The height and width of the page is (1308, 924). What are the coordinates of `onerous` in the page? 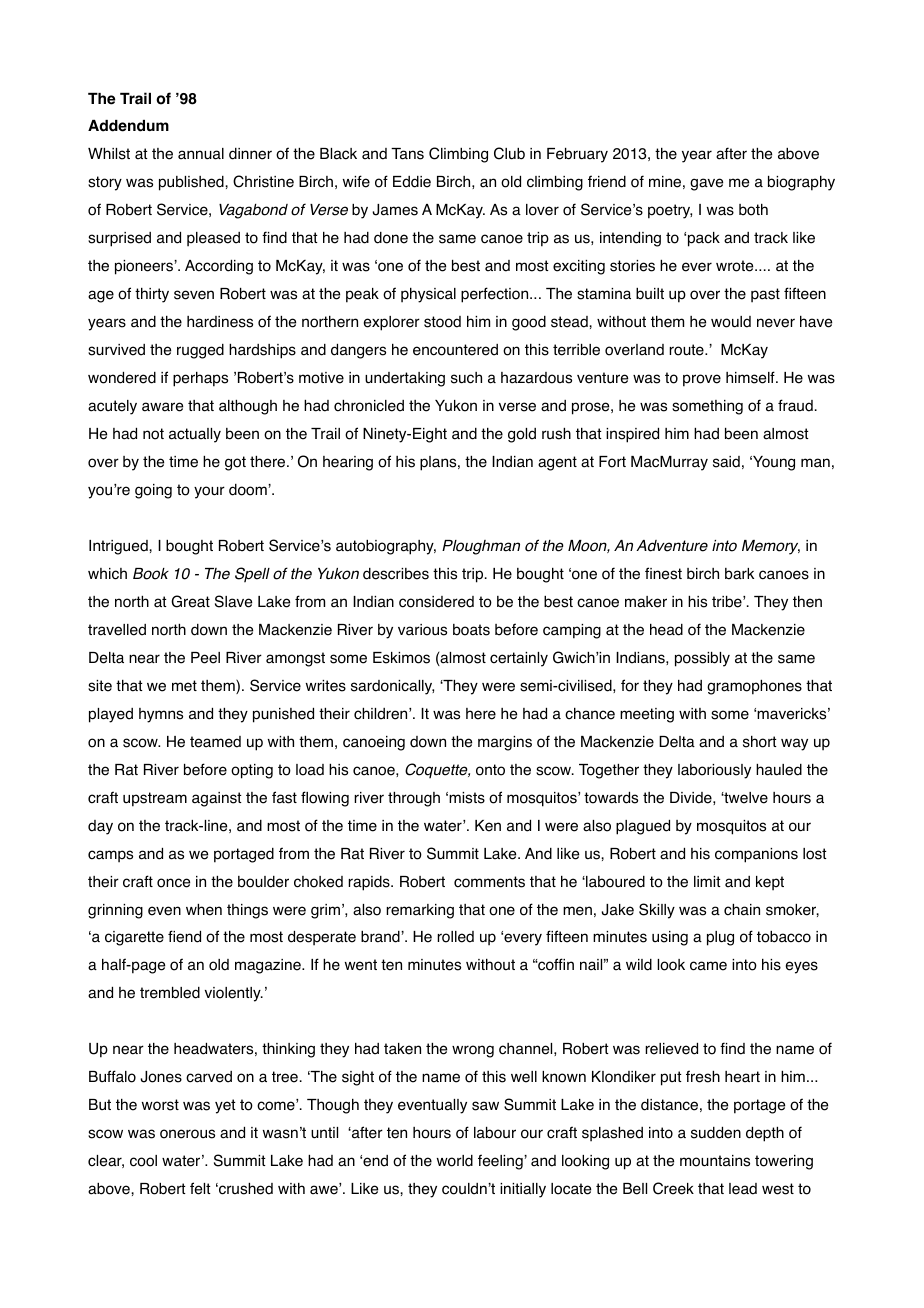 It's located at (187, 1134).
